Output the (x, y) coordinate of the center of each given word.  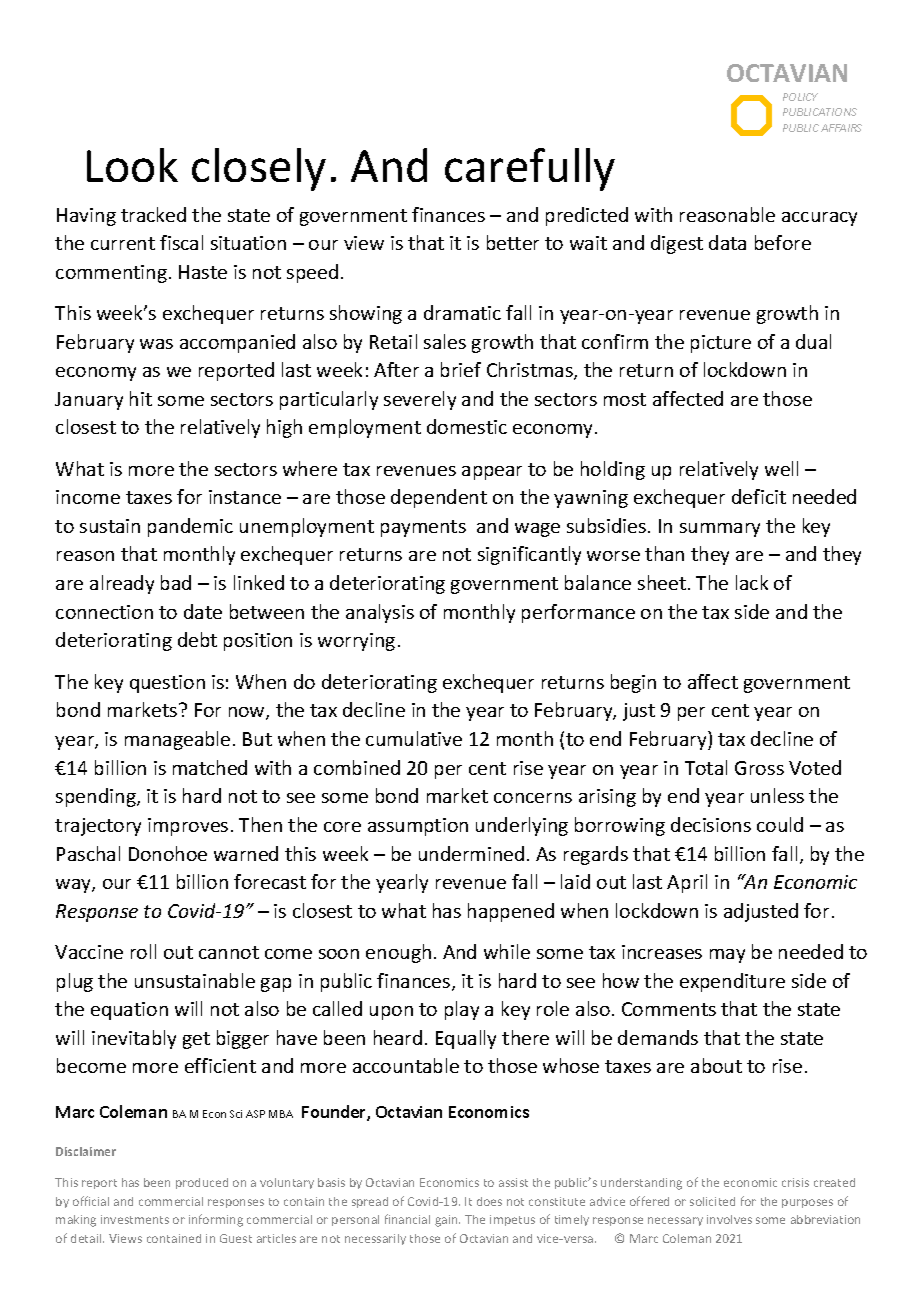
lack (752, 582)
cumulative (414, 738)
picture (721, 344)
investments (135, 1219)
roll (143, 951)
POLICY (800, 97)
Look (132, 165)
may (727, 956)
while (507, 951)
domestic (467, 426)
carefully (530, 169)
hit (141, 398)
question (167, 684)
